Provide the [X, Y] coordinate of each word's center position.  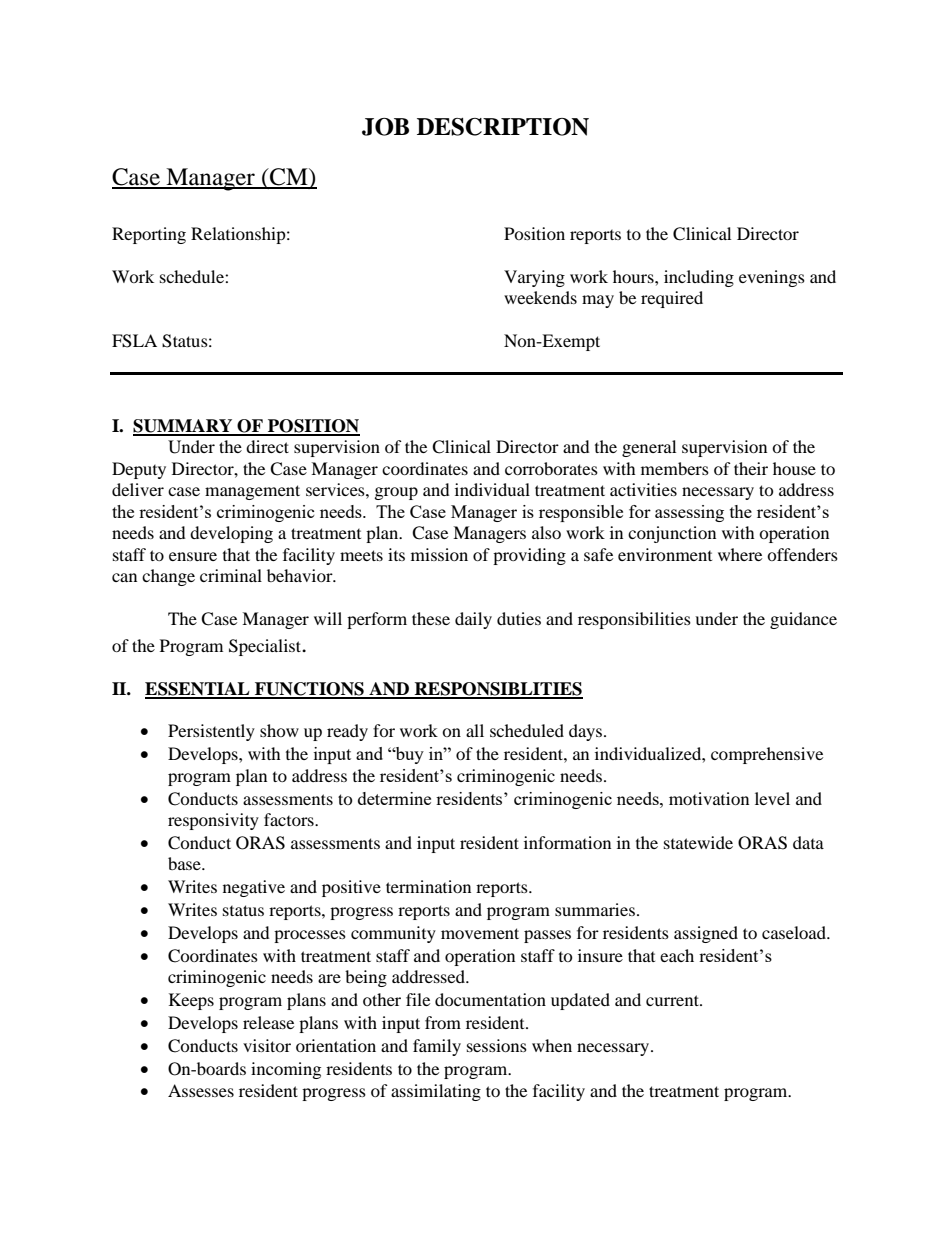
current [673, 1000]
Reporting [149, 235]
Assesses [201, 1090]
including [699, 278]
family [437, 1047]
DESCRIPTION [503, 127]
